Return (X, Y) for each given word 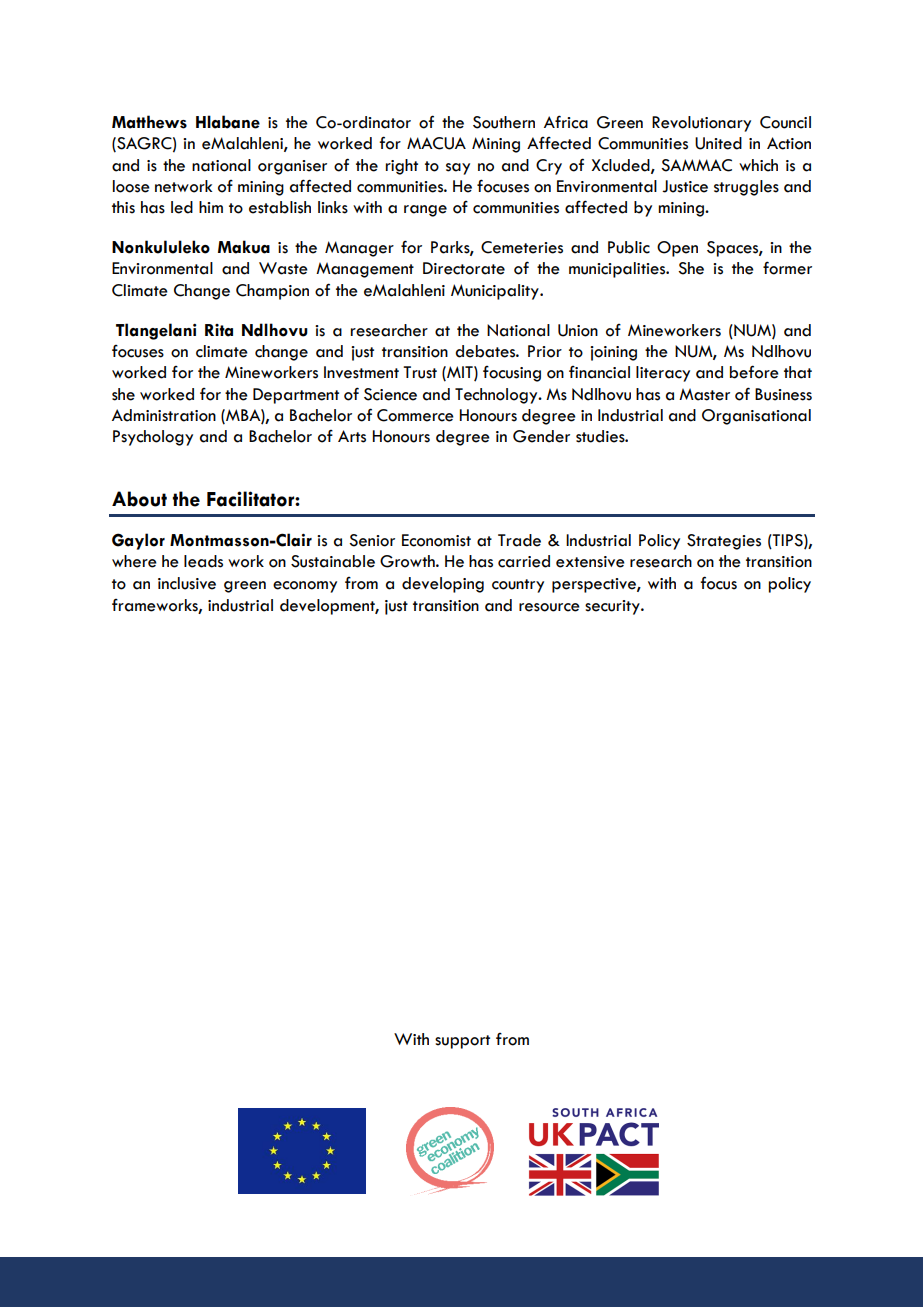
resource (549, 607)
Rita (219, 330)
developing (443, 585)
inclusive (187, 583)
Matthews (149, 122)
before (754, 372)
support (462, 1042)
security (613, 607)
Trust (420, 372)
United (718, 143)
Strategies (724, 542)
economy (305, 587)
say (458, 169)
